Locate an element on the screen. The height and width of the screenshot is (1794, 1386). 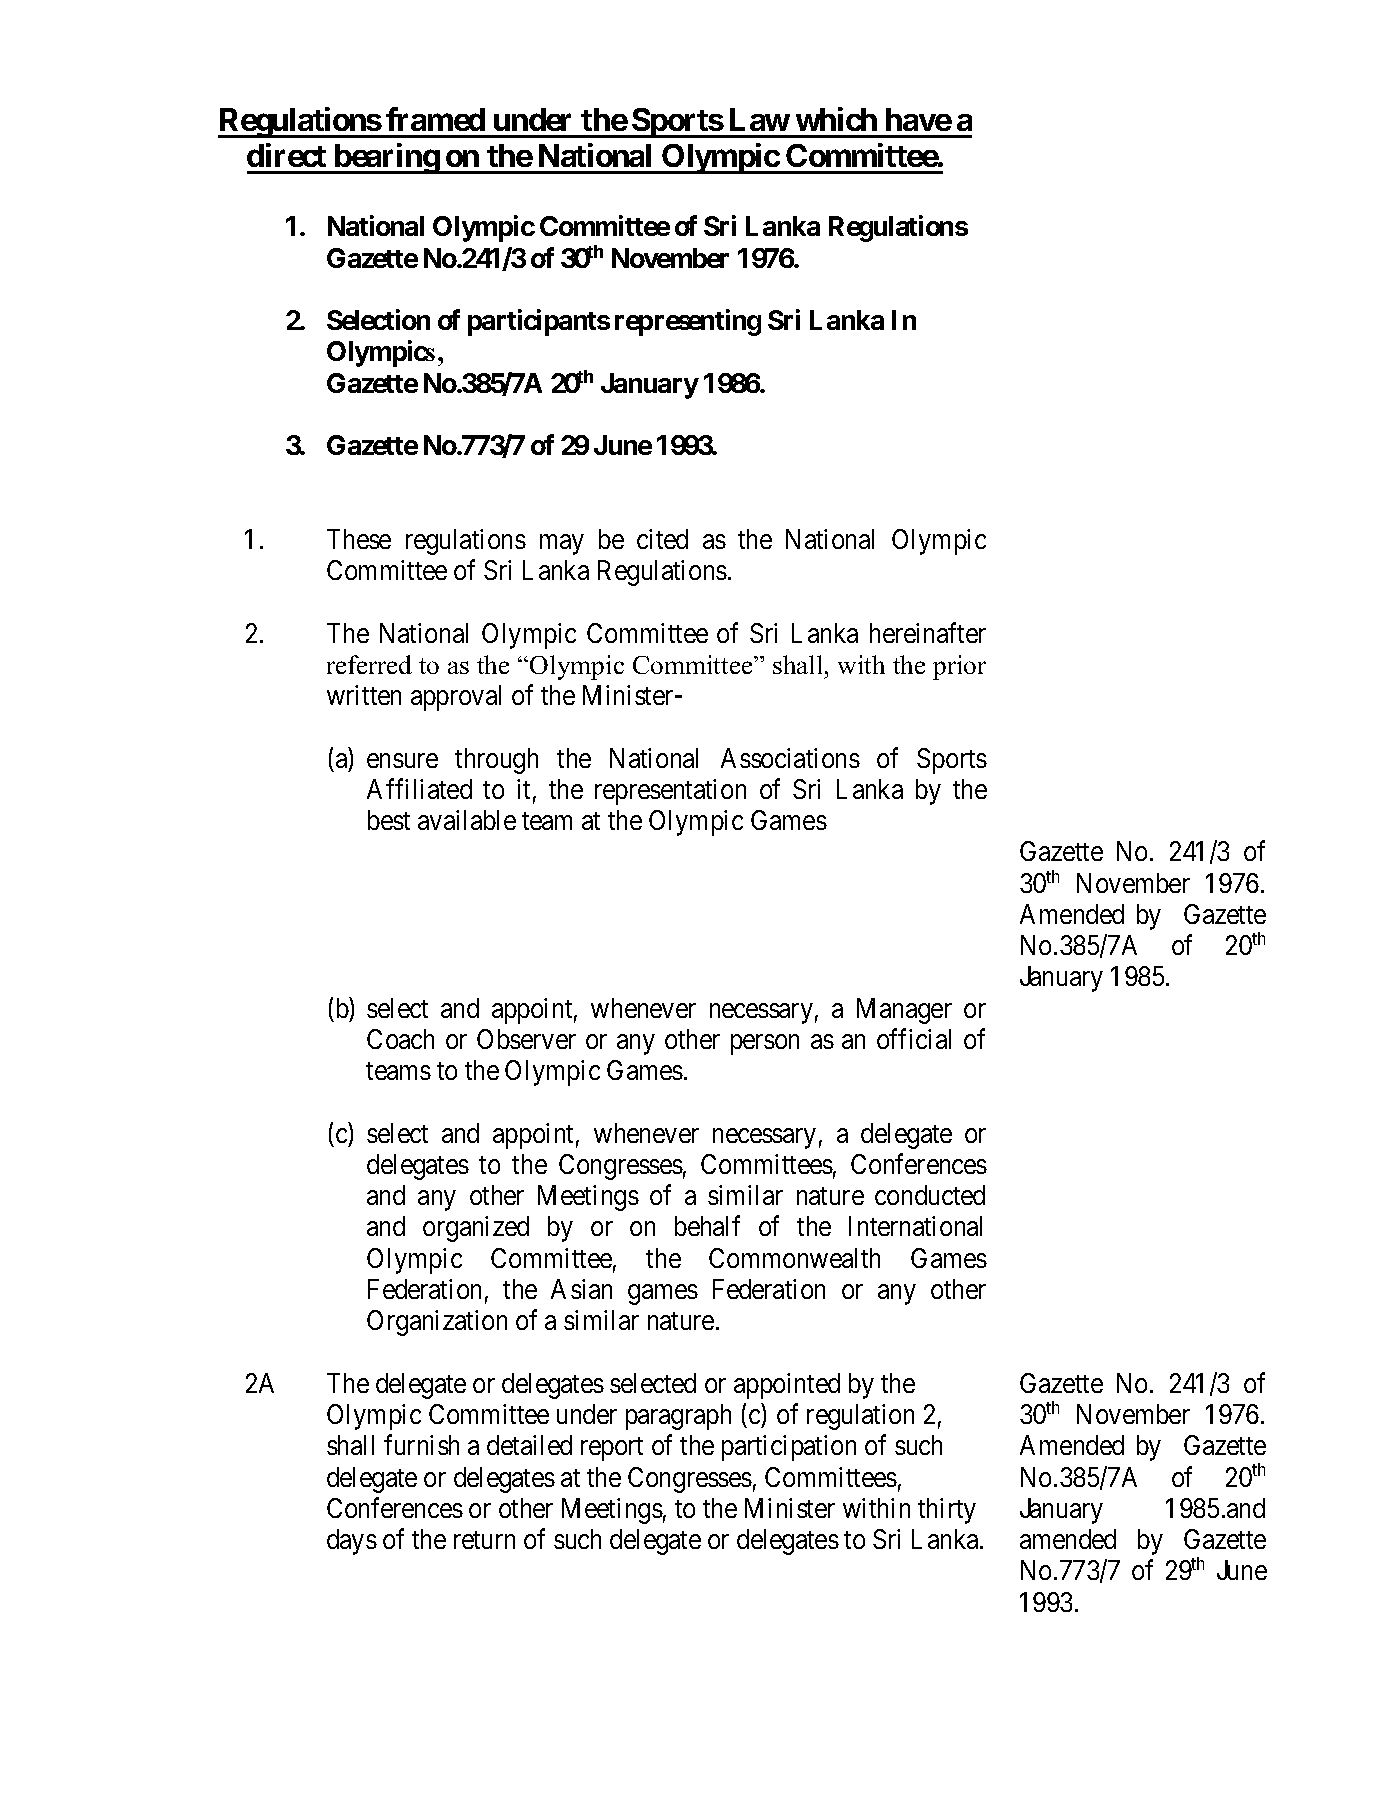
report is located at coordinates (612, 1449).
